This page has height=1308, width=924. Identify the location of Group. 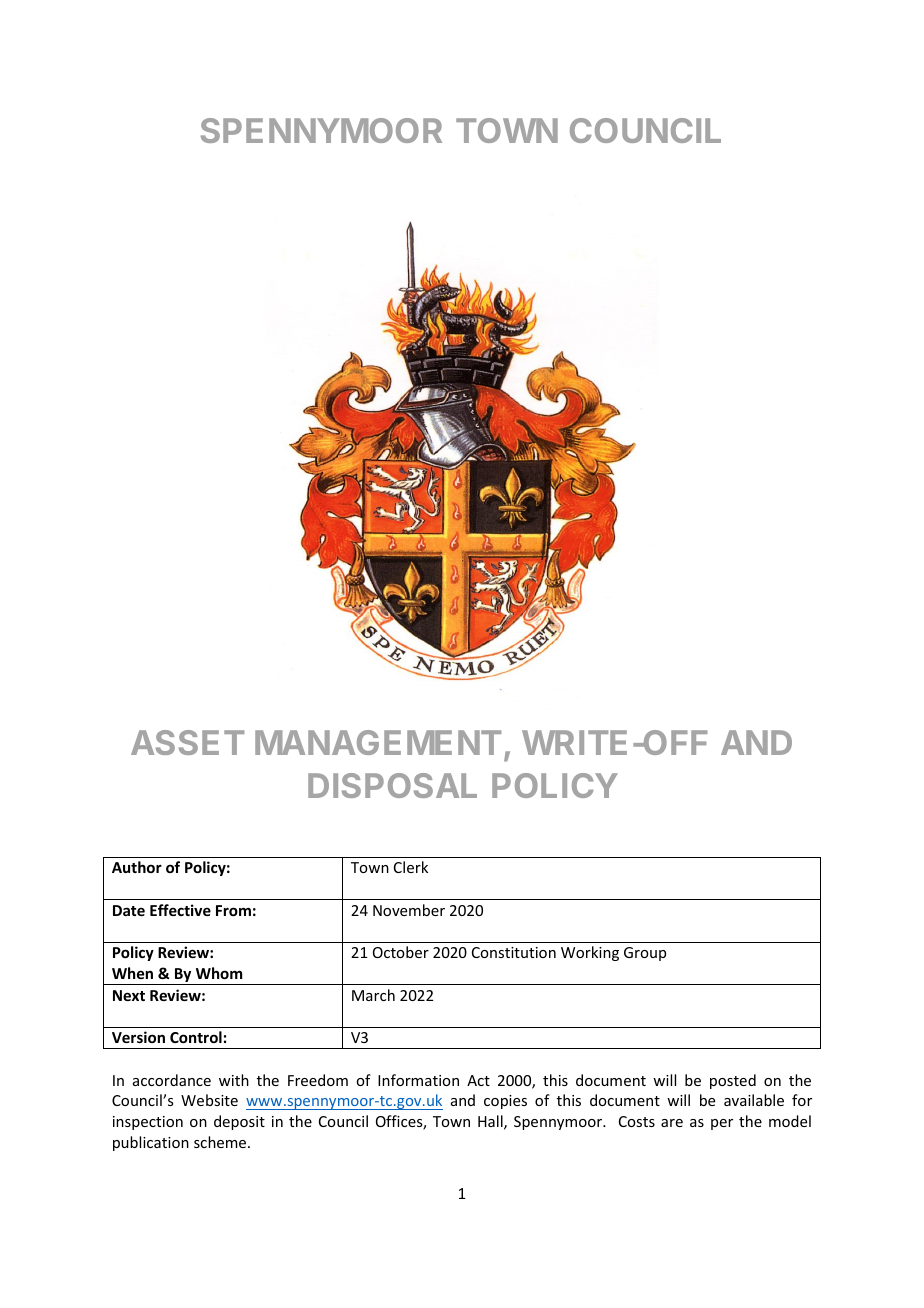
(645, 954).
